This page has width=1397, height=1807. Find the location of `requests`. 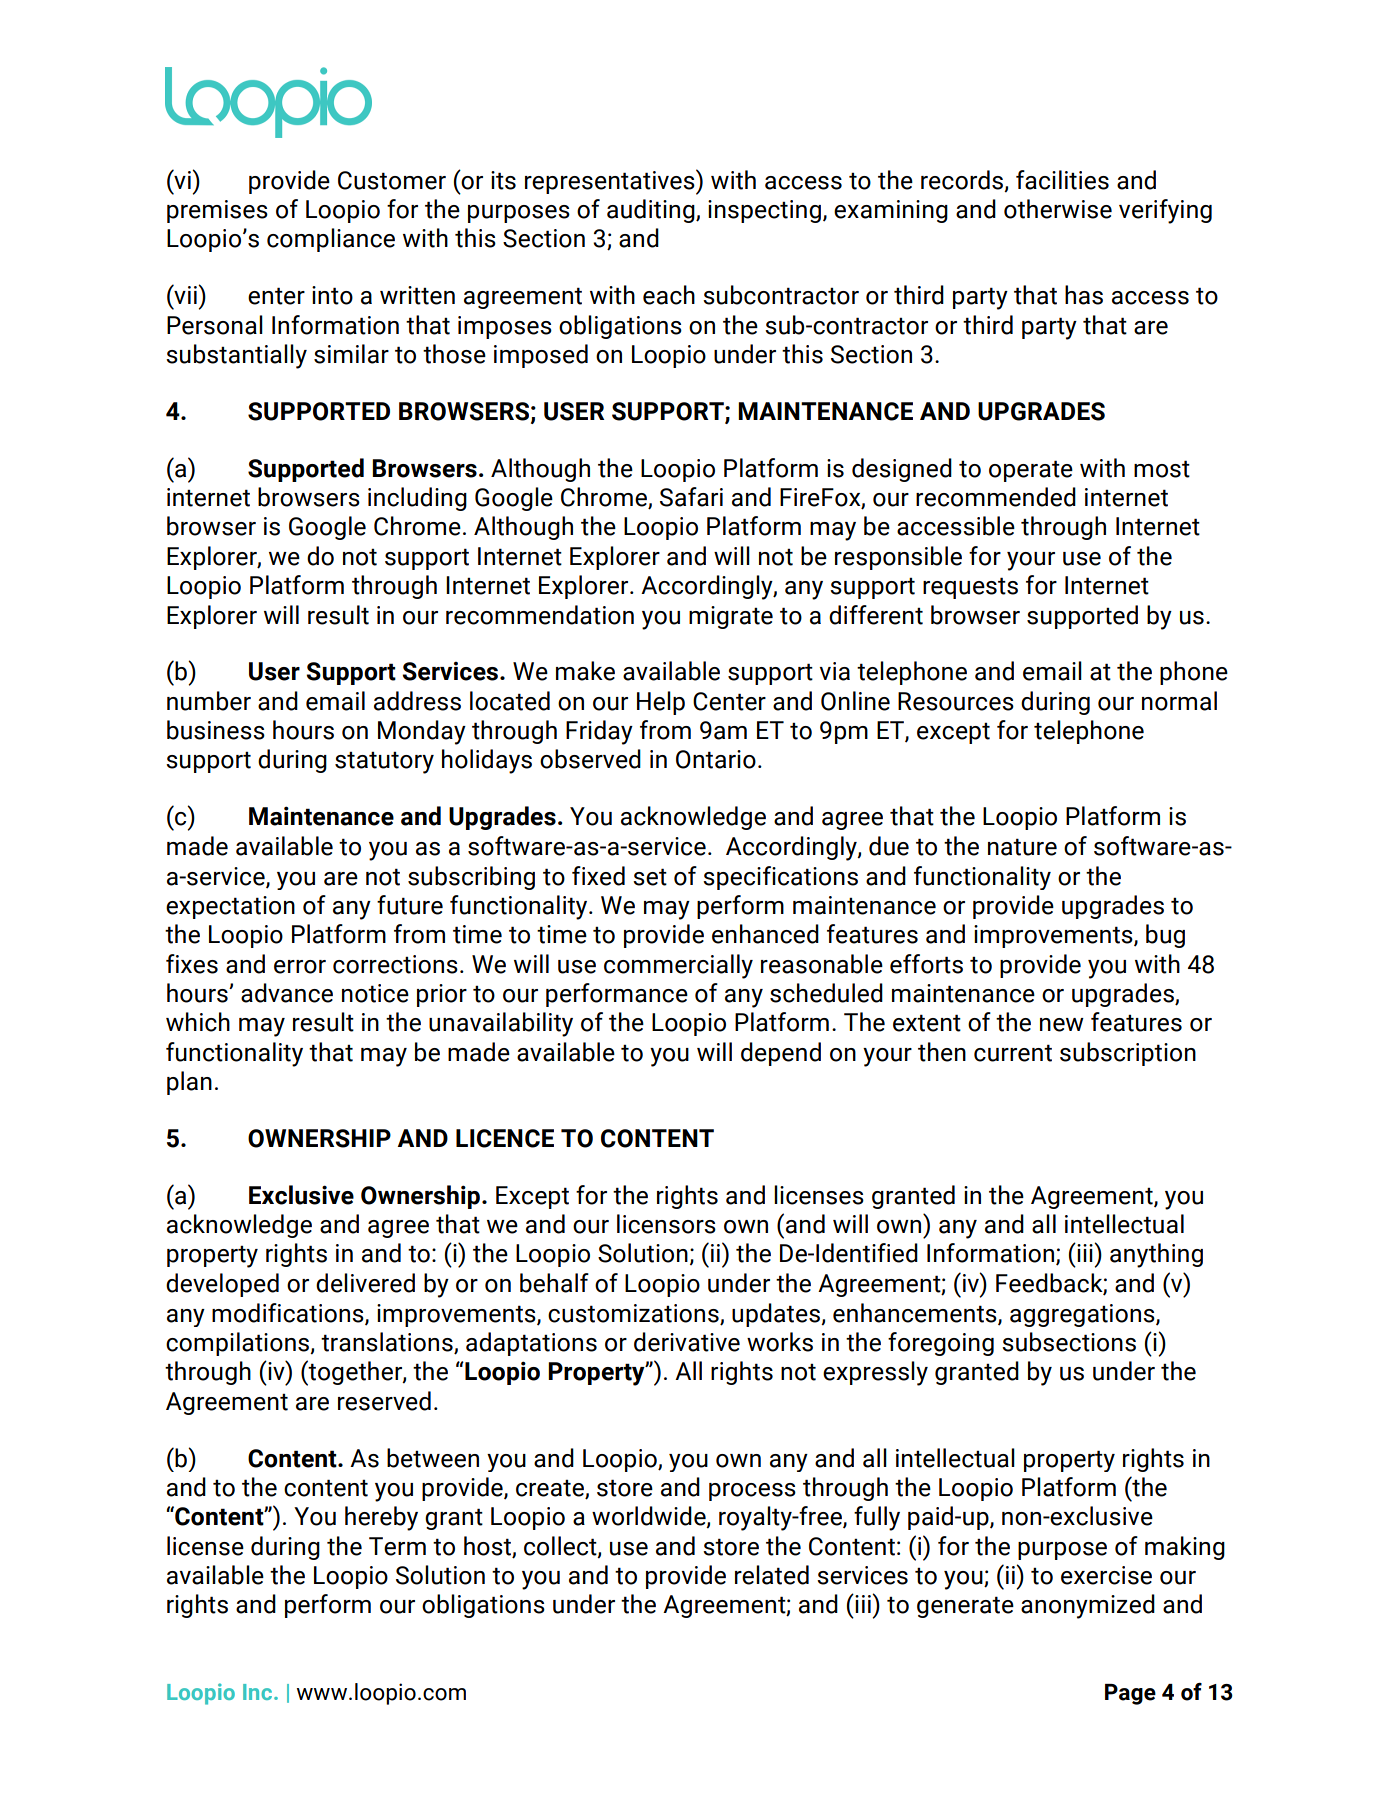

requests is located at coordinates (970, 588).
